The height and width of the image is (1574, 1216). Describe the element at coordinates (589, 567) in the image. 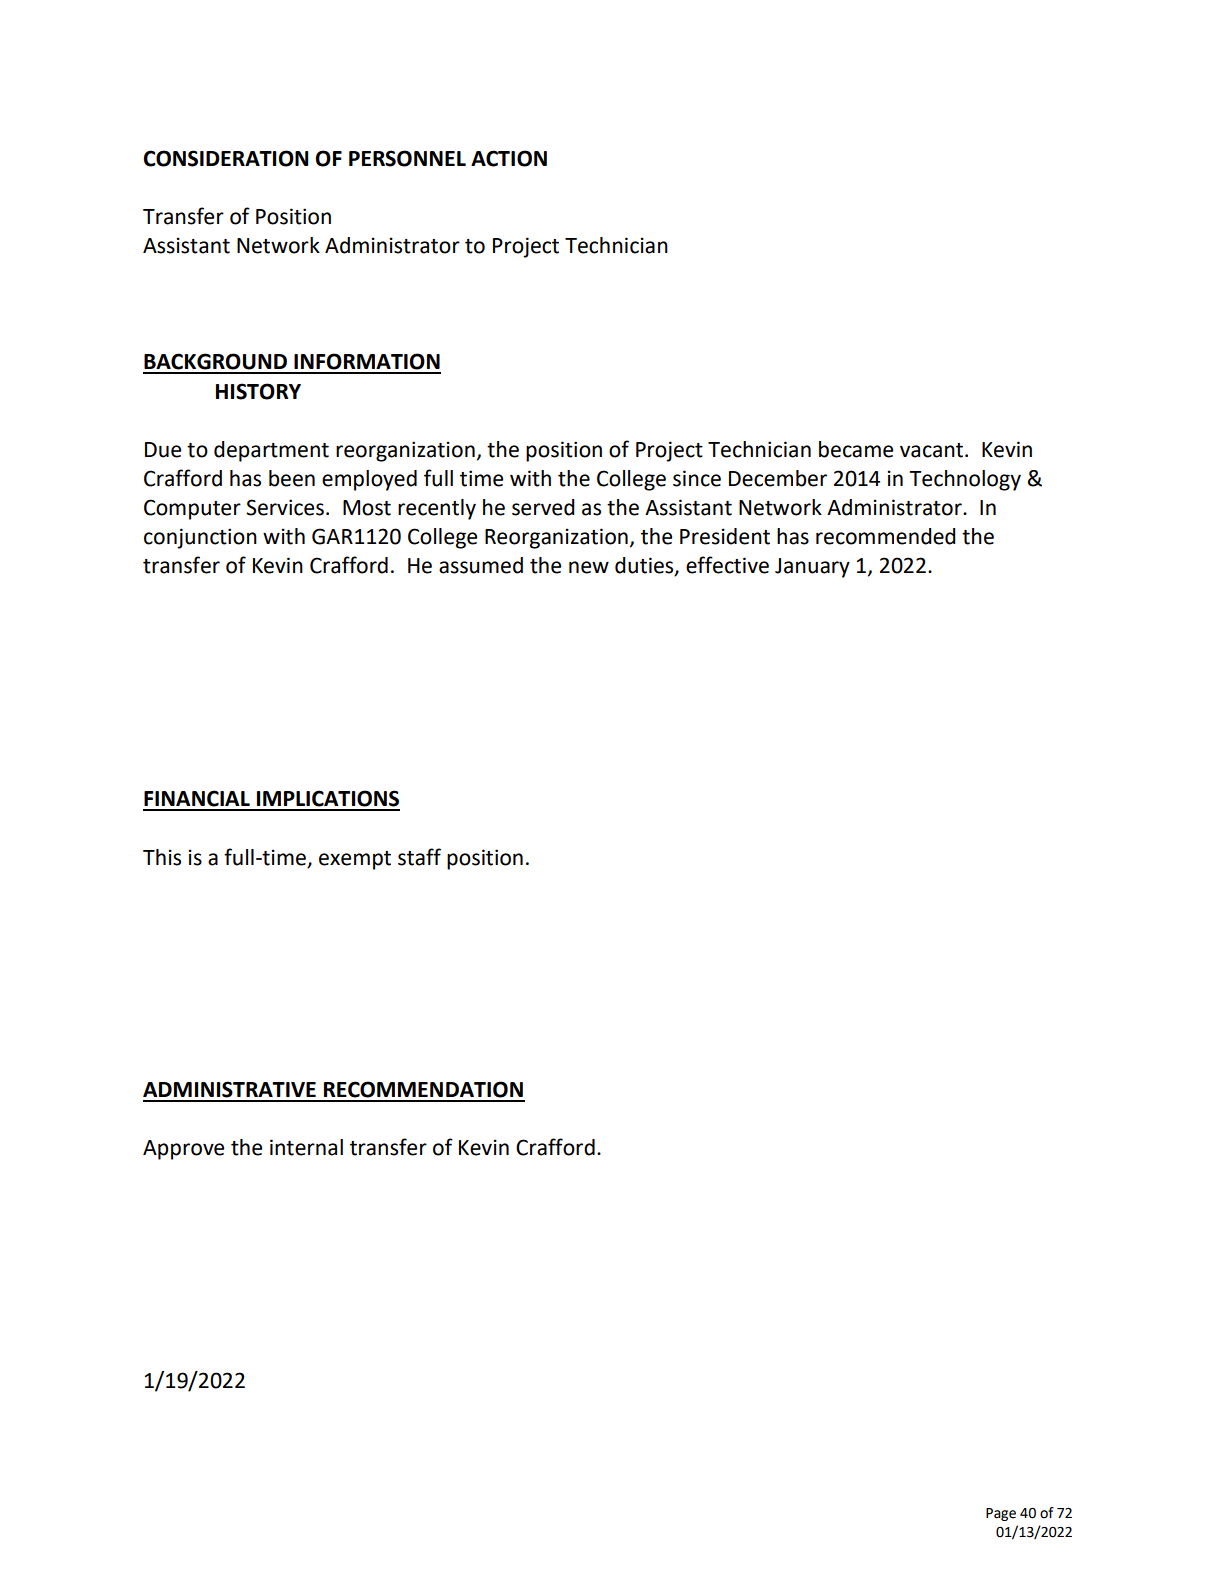

I see `new` at that location.
